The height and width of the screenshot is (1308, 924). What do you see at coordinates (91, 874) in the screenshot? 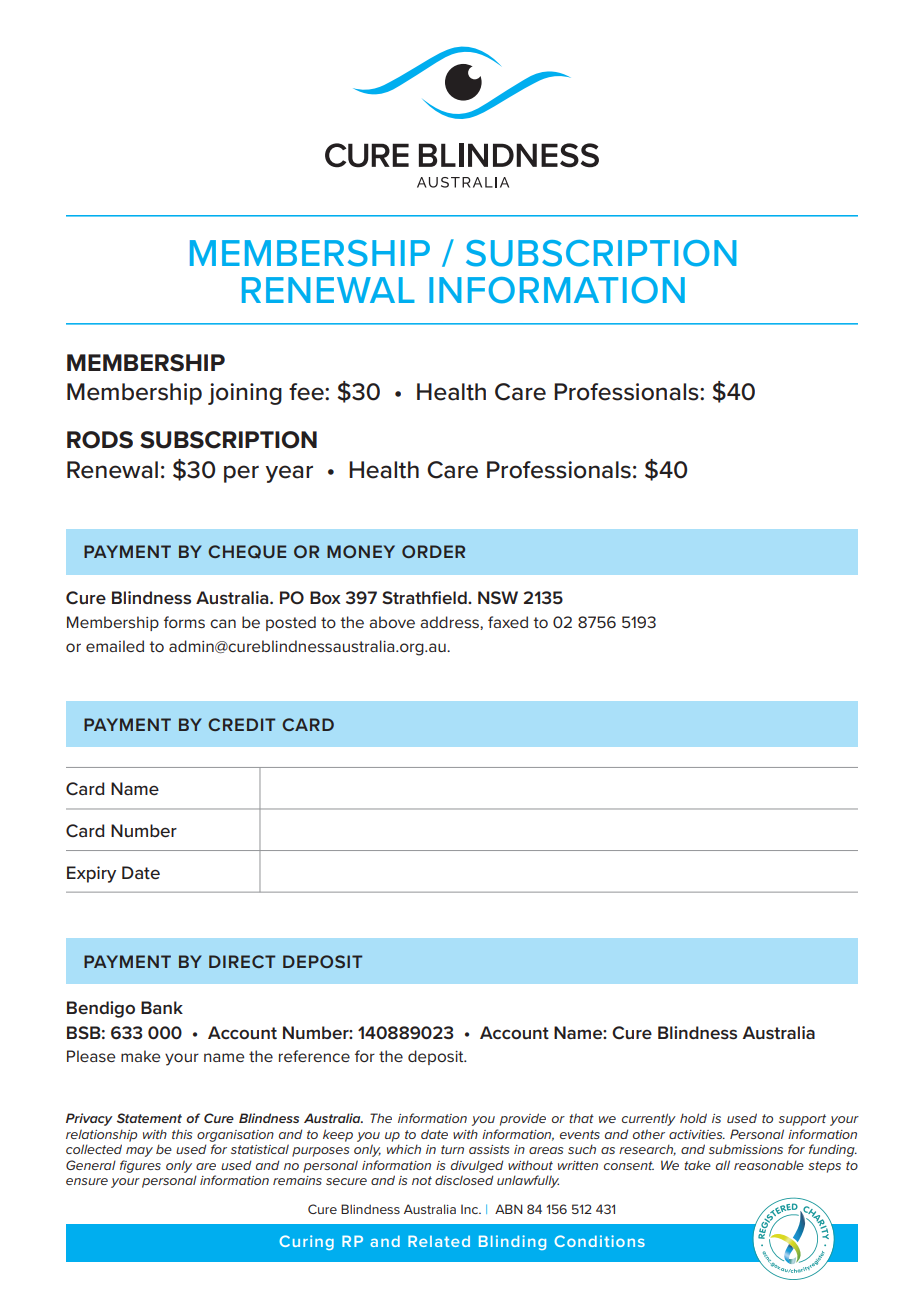
I see `Expiry` at bounding box center [91, 874].
